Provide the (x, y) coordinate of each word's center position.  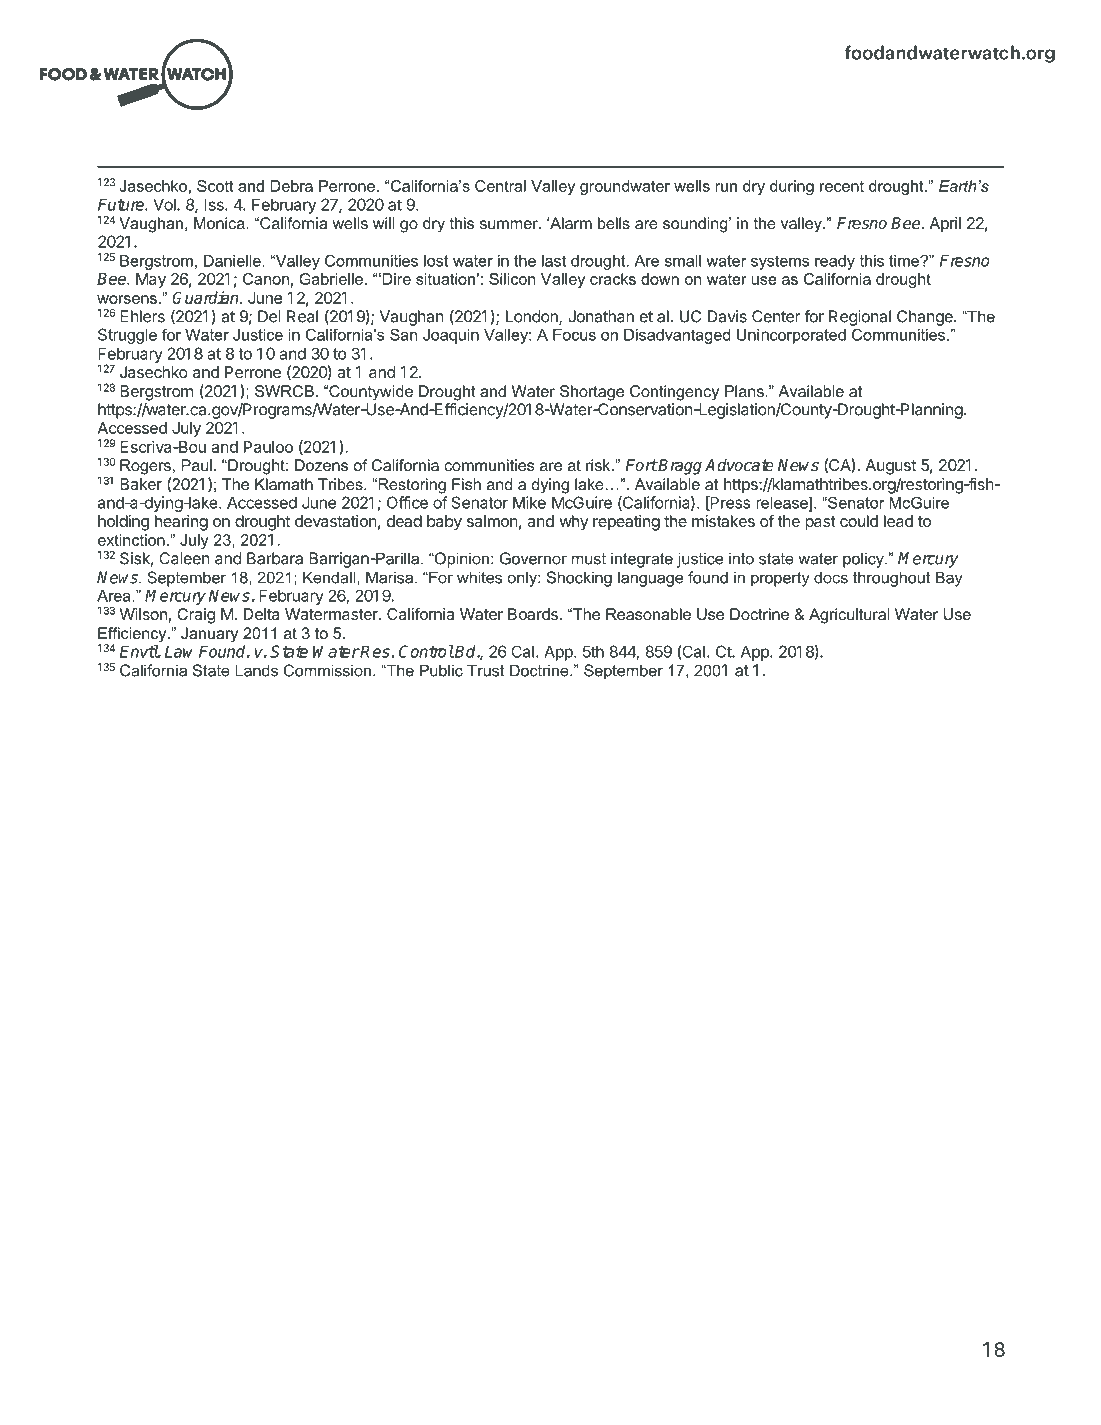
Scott (215, 186)
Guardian (206, 297)
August (891, 467)
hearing (181, 523)
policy (864, 560)
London (533, 317)
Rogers (145, 467)
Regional (860, 318)
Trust (485, 670)
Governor (533, 558)
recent (842, 186)
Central (500, 186)
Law (179, 651)
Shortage (592, 393)
